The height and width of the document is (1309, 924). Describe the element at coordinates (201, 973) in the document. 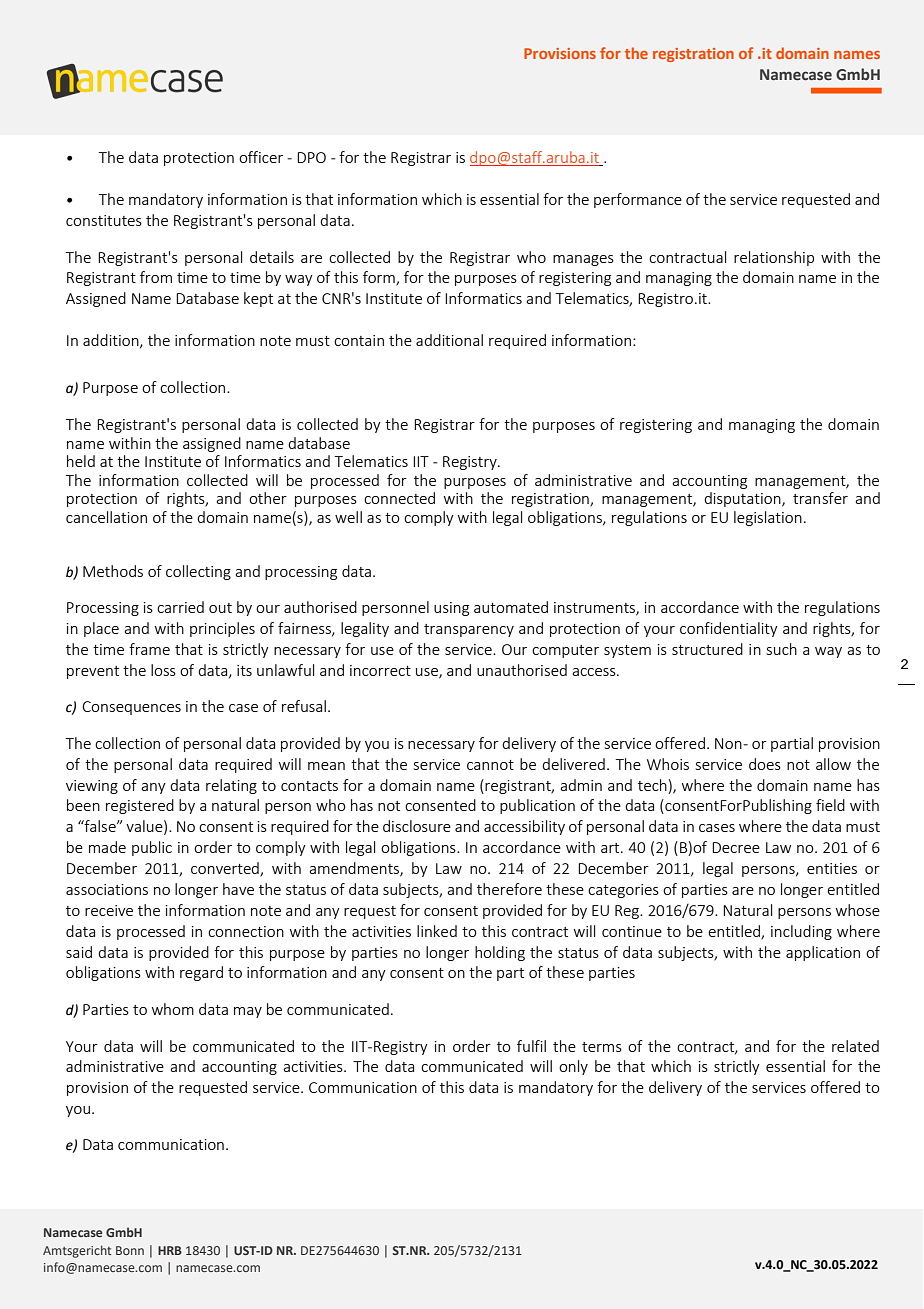

I see `regard` at that location.
